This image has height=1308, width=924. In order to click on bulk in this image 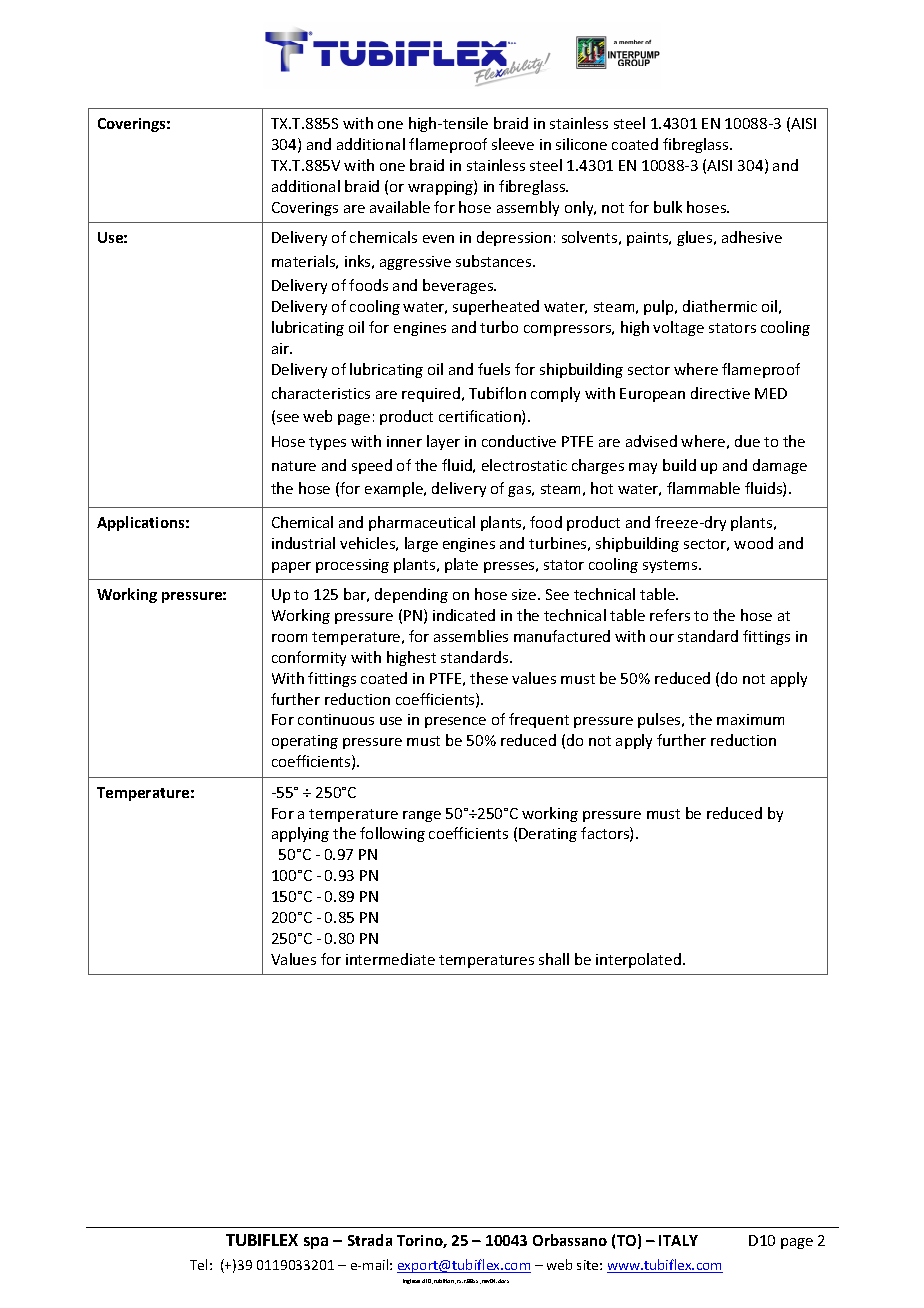, I will do `click(668, 207)`.
